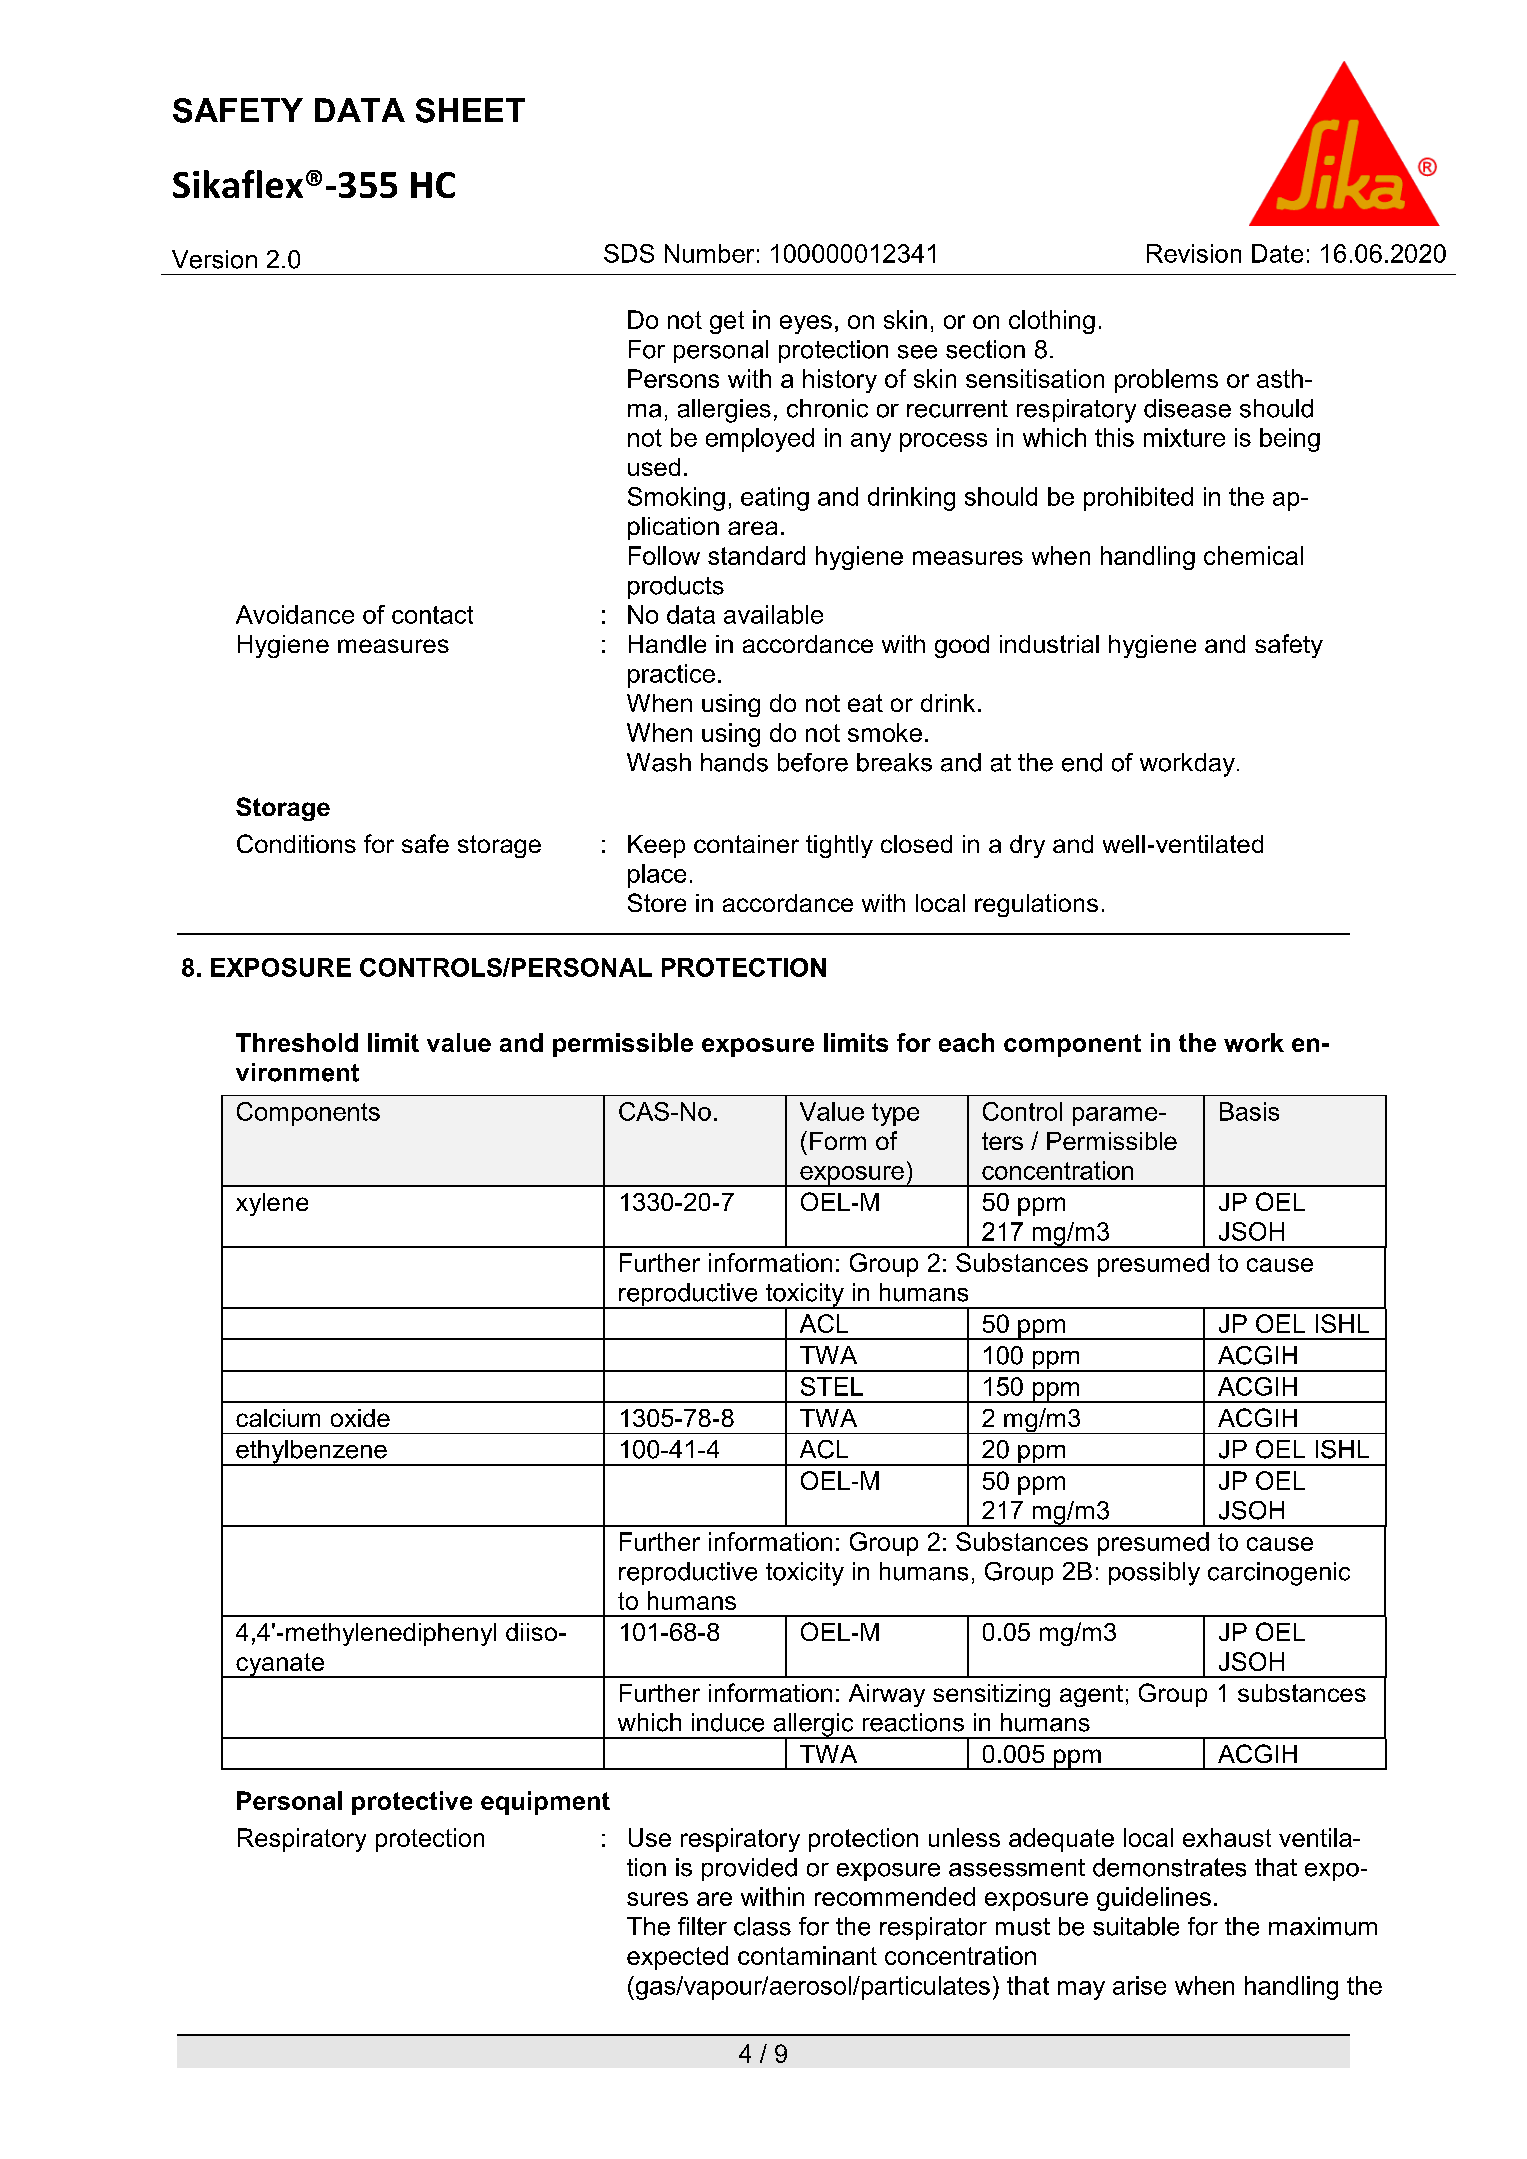 This document has width=1527, height=2159. What do you see at coordinates (887, 1695) in the document?
I see `Airway` at bounding box center [887, 1695].
